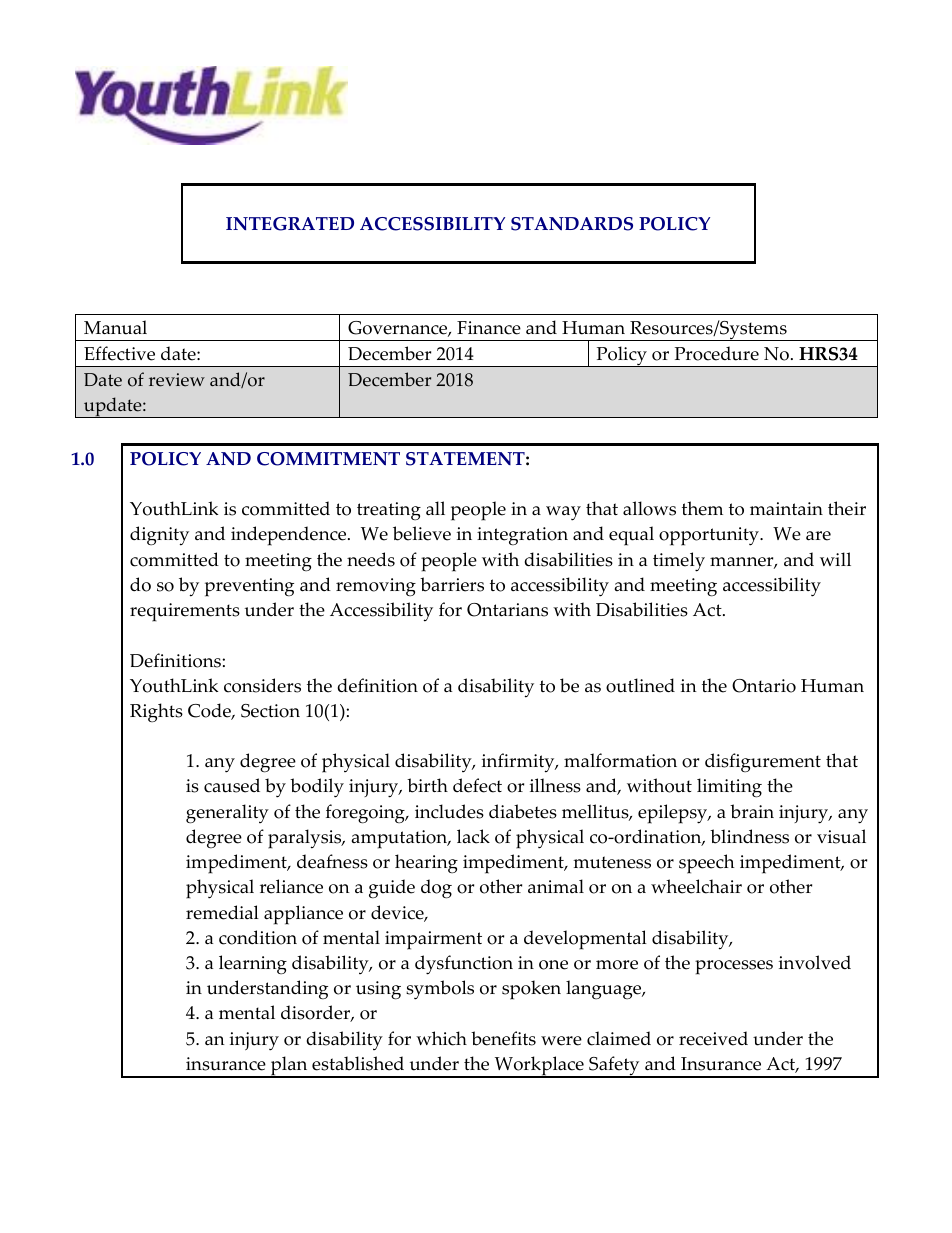 The image size is (952, 1233). Describe the element at coordinates (572, 224) in the screenshot. I see `STANDARDS` at that location.
